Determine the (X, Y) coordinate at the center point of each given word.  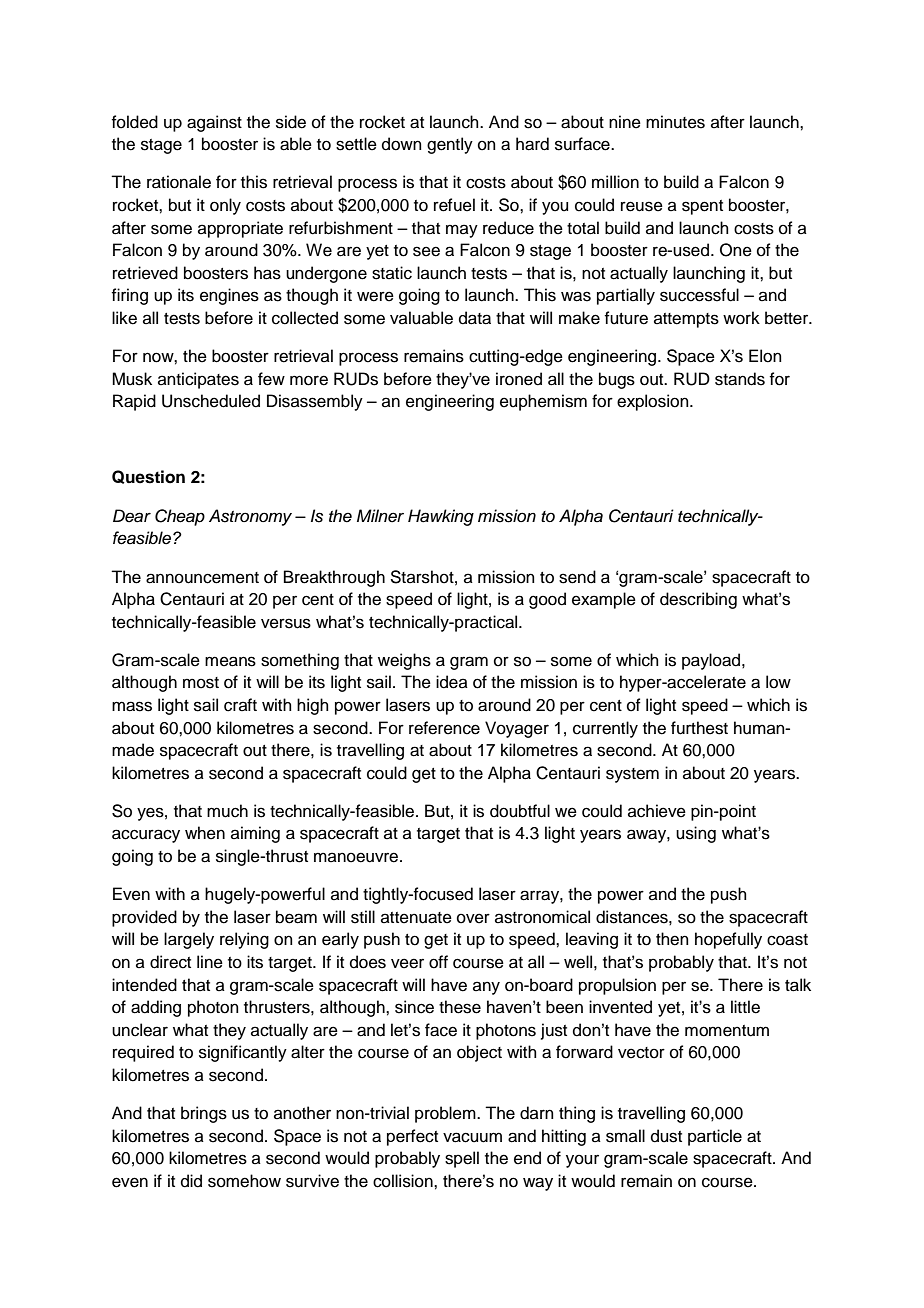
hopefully (728, 940)
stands (740, 379)
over (473, 918)
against (214, 123)
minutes (675, 122)
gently (450, 145)
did (191, 1181)
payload (712, 661)
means (230, 661)
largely (189, 940)
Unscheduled (211, 401)
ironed (519, 379)
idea (452, 682)
